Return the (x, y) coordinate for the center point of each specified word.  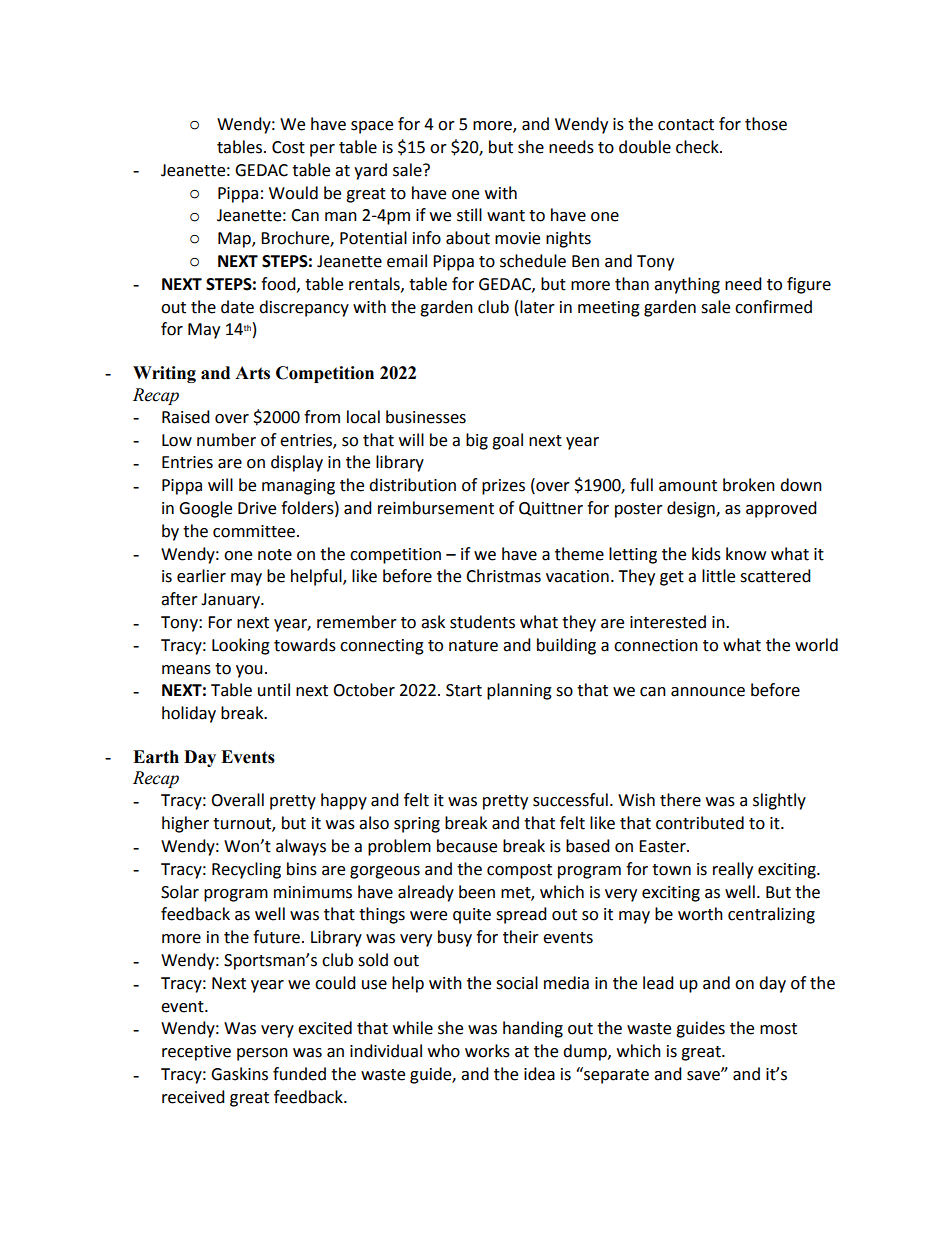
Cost (288, 147)
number (226, 440)
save (704, 1075)
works (487, 1051)
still (469, 215)
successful (570, 800)
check (698, 147)
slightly (779, 801)
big (477, 441)
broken (749, 485)
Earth (156, 757)
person (262, 1054)
